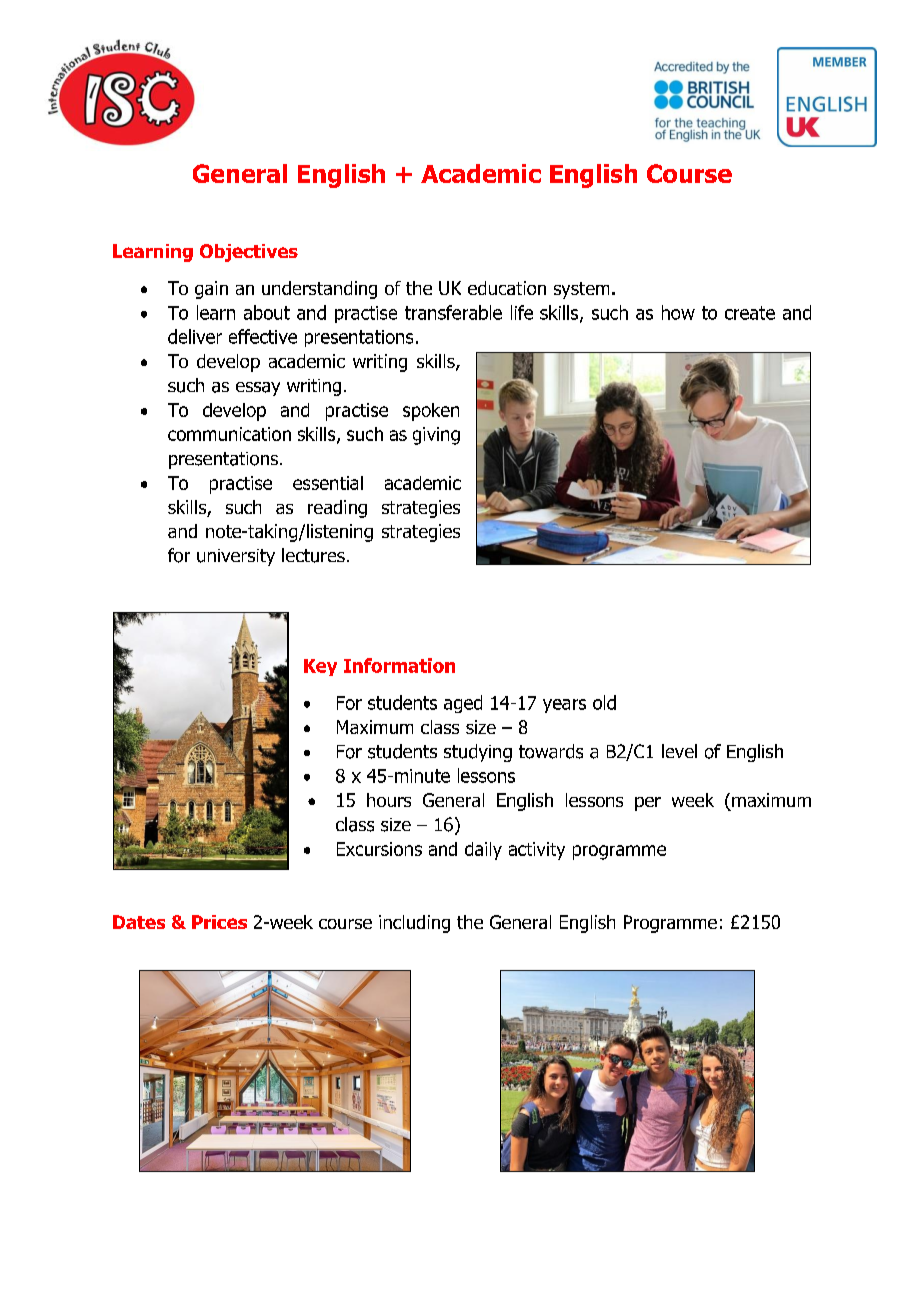 The image size is (924, 1308). Describe the element at coordinates (478, 753) in the screenshot. I see `studying` at that location.
